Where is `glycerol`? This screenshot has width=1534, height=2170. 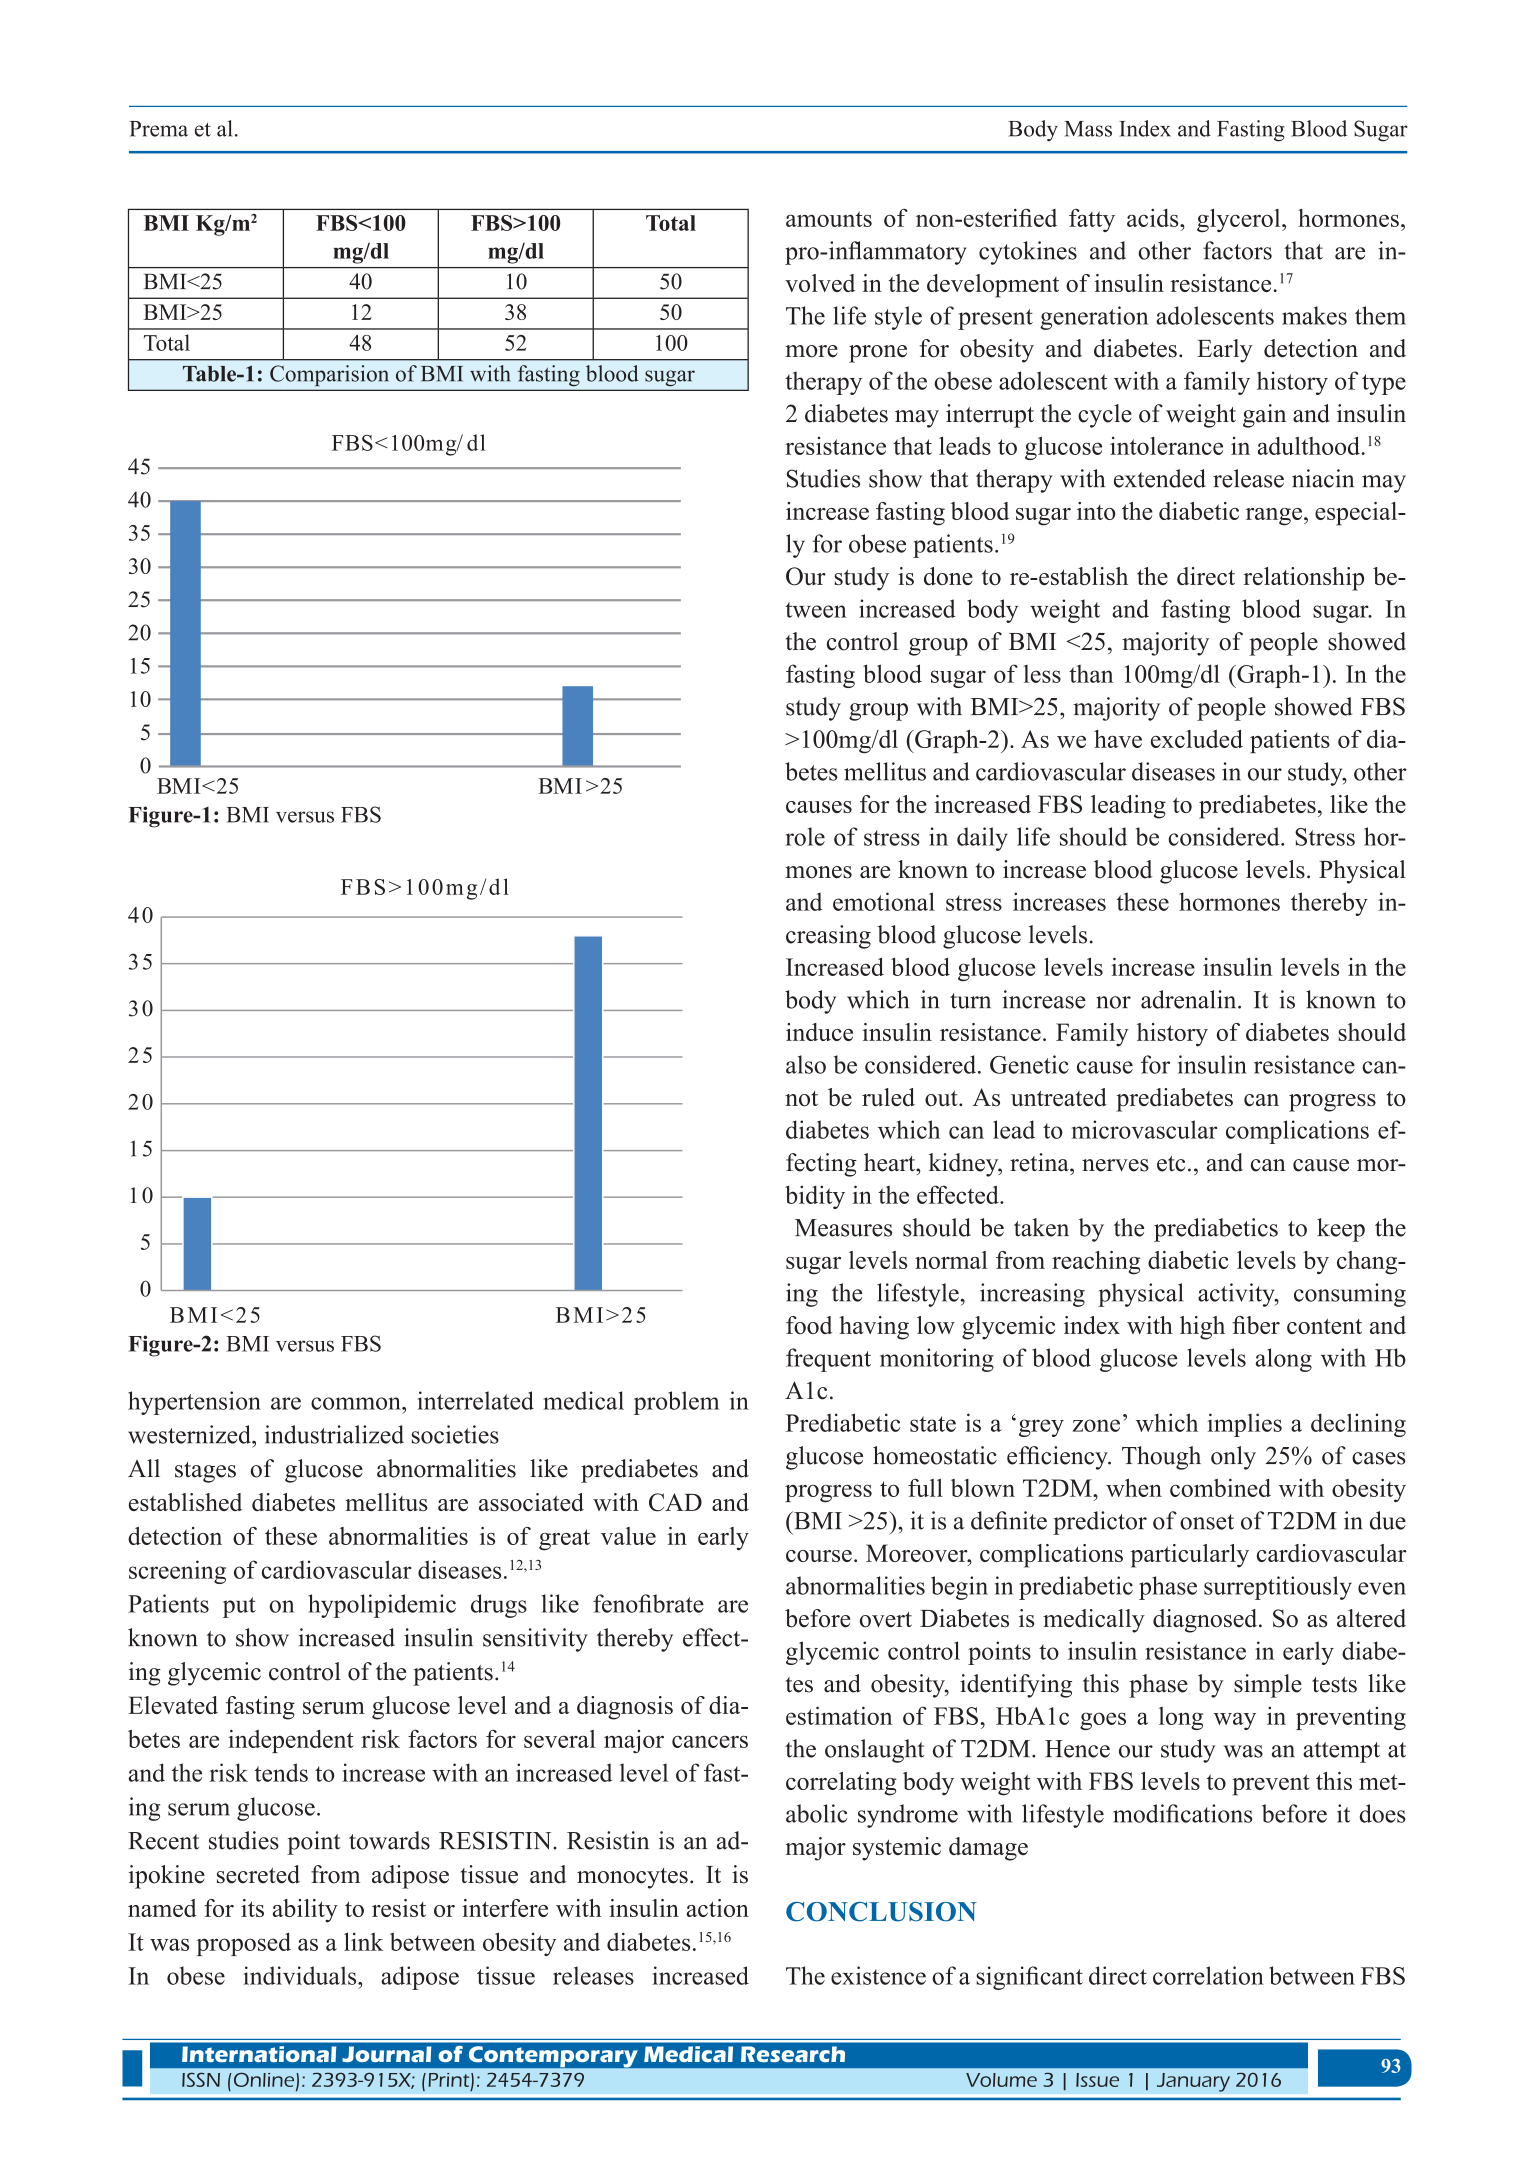
glycerol is located at coordinates (1240, 220).
